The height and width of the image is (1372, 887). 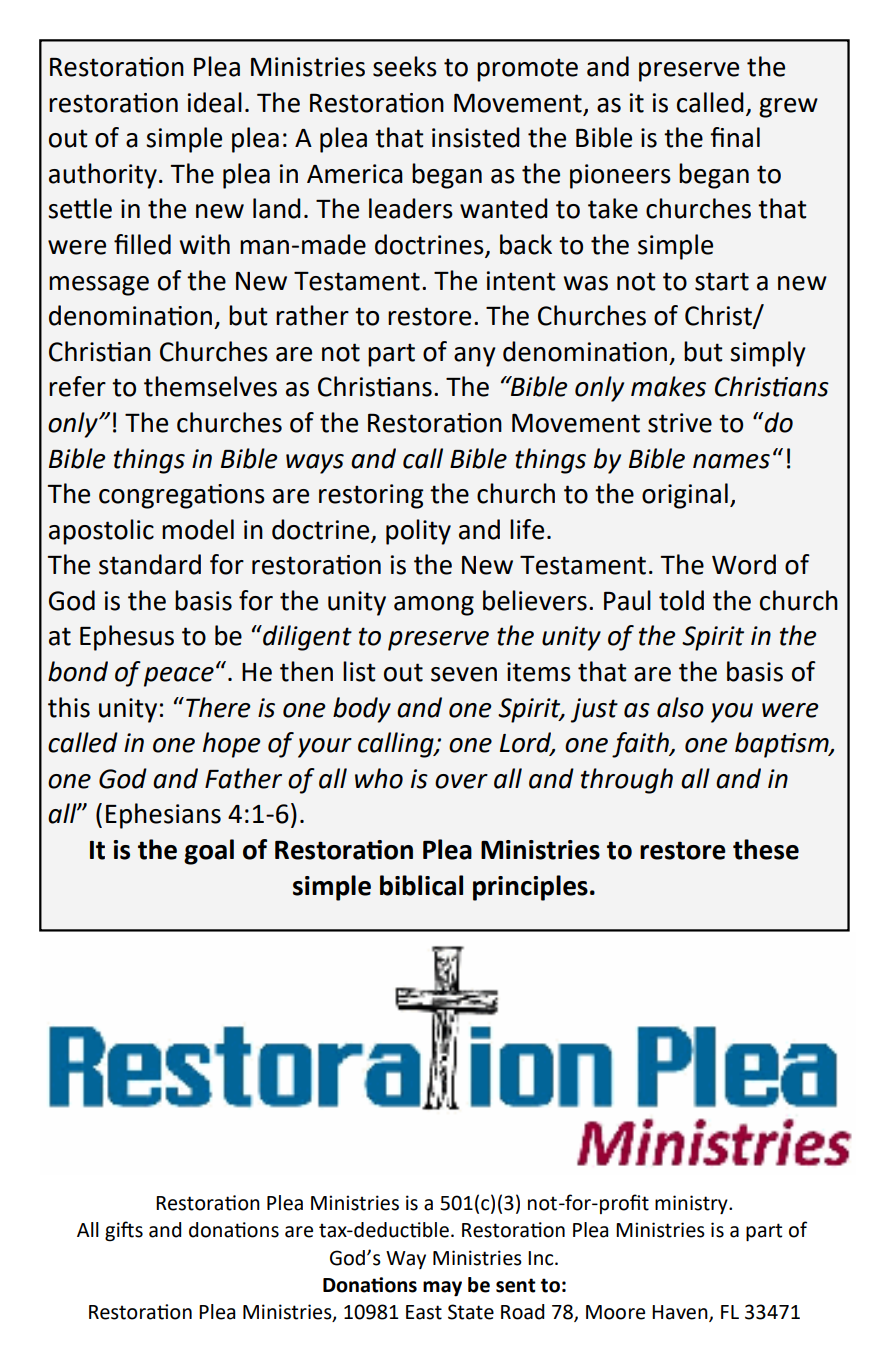 What do you see at coordinates (735, 137) in the image?
I see `final` at bounding box center [735, 137].
